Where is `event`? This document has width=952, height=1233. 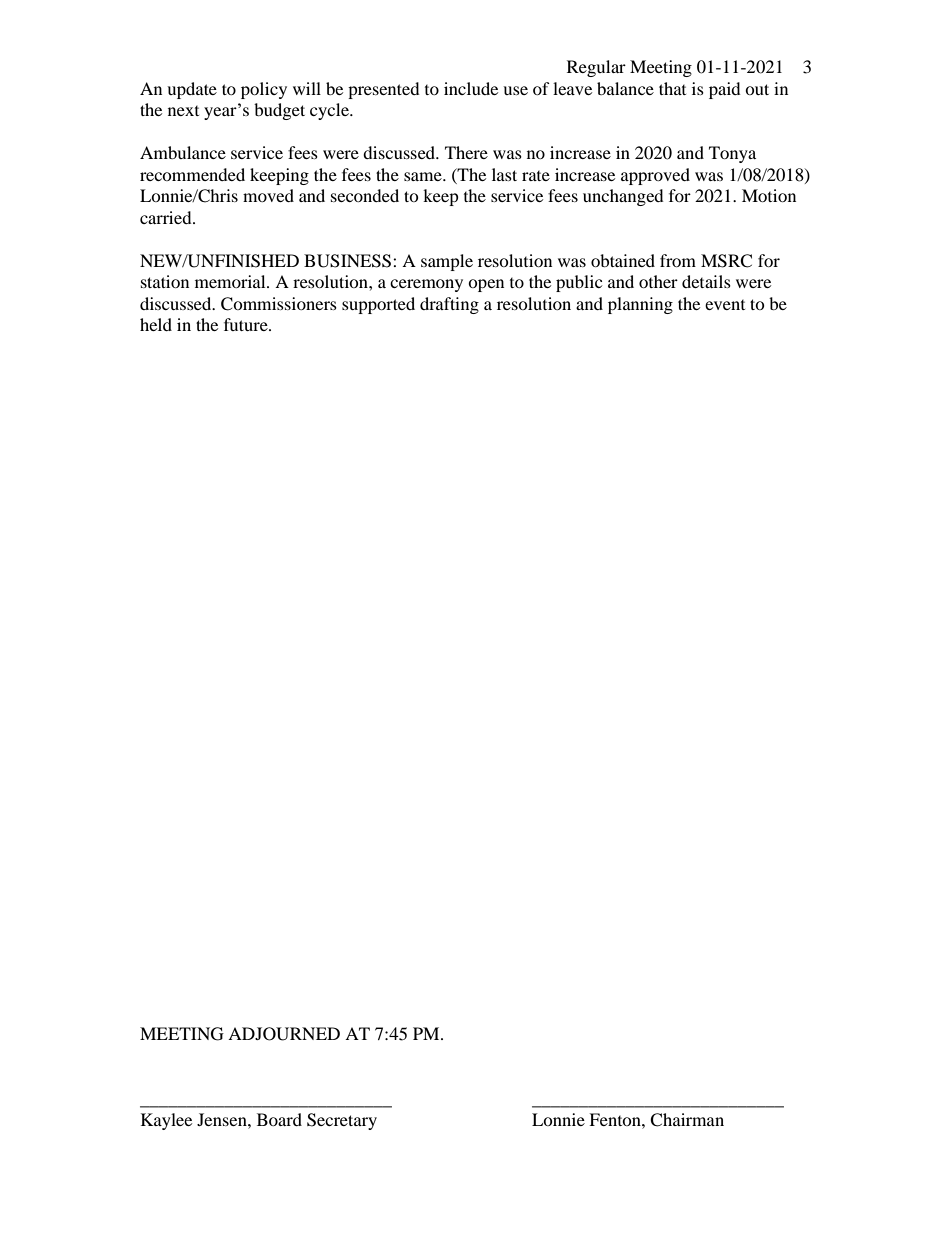 event is located at coordinates (725, 305).
